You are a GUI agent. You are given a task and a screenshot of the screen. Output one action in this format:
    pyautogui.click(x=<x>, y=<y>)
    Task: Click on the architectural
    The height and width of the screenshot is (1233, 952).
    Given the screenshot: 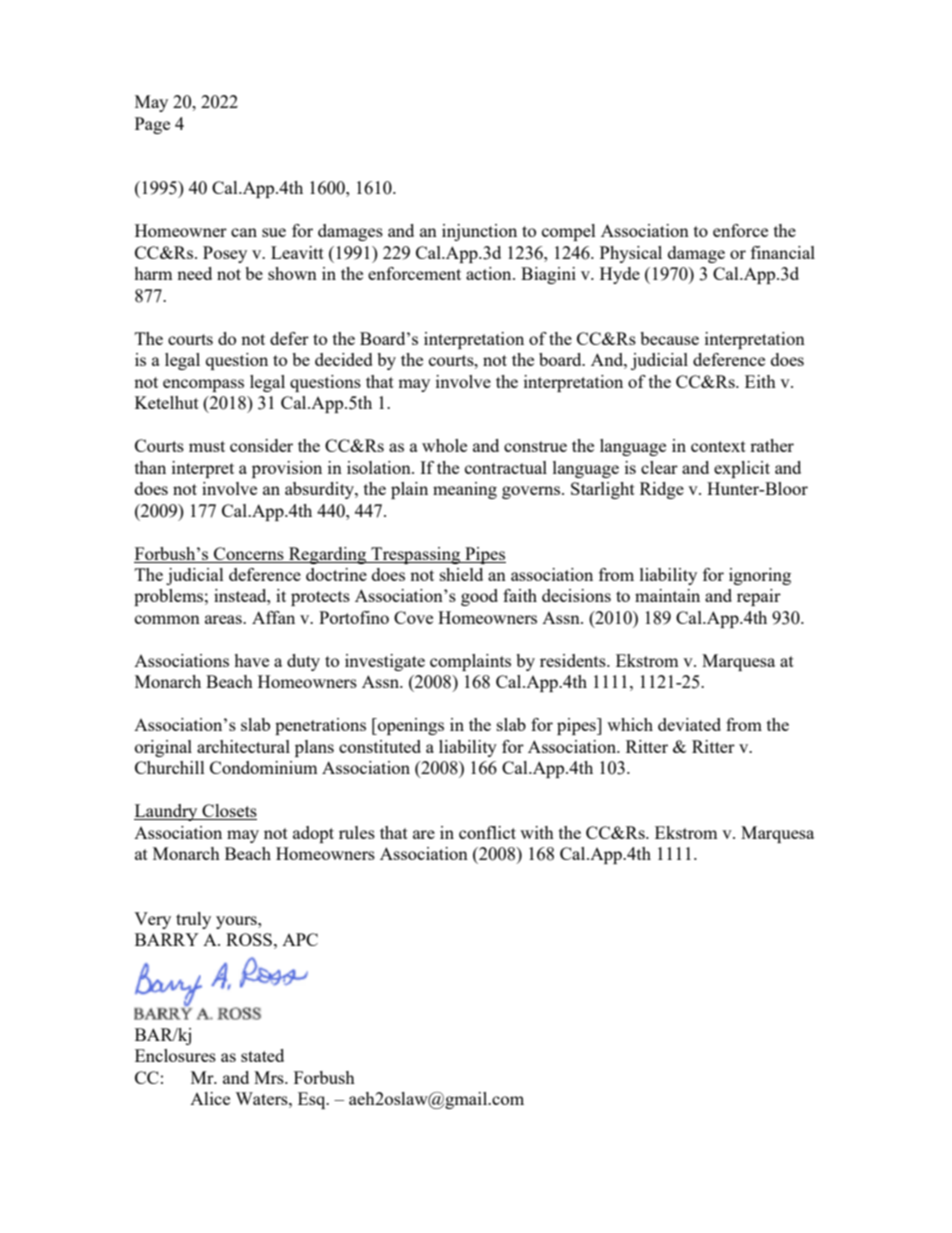 What is the action you would take?
    pyautogui.click(x=243, y=746)
